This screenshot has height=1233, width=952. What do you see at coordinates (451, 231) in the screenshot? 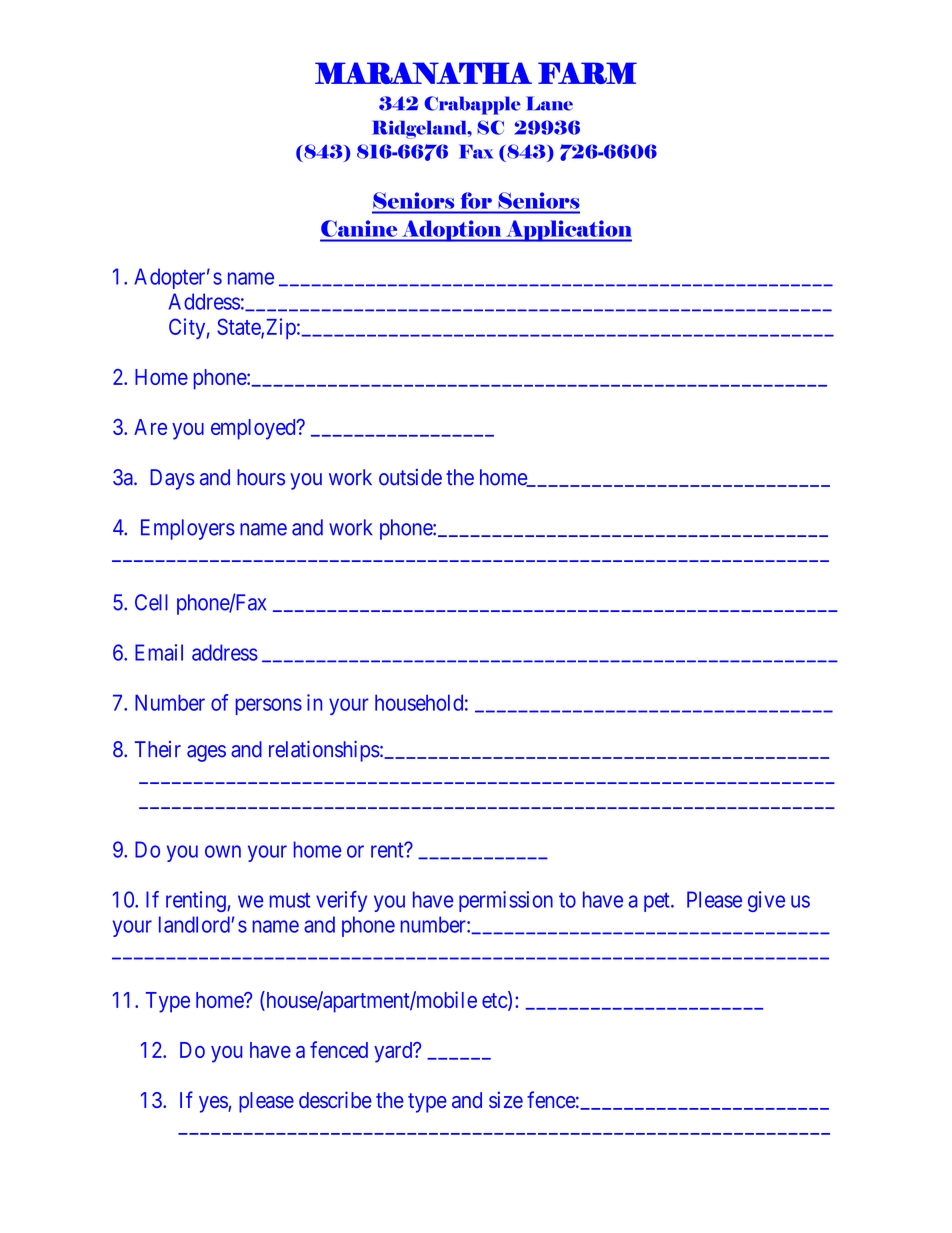
I see `Adoption` at bounding box center [451, 231].
